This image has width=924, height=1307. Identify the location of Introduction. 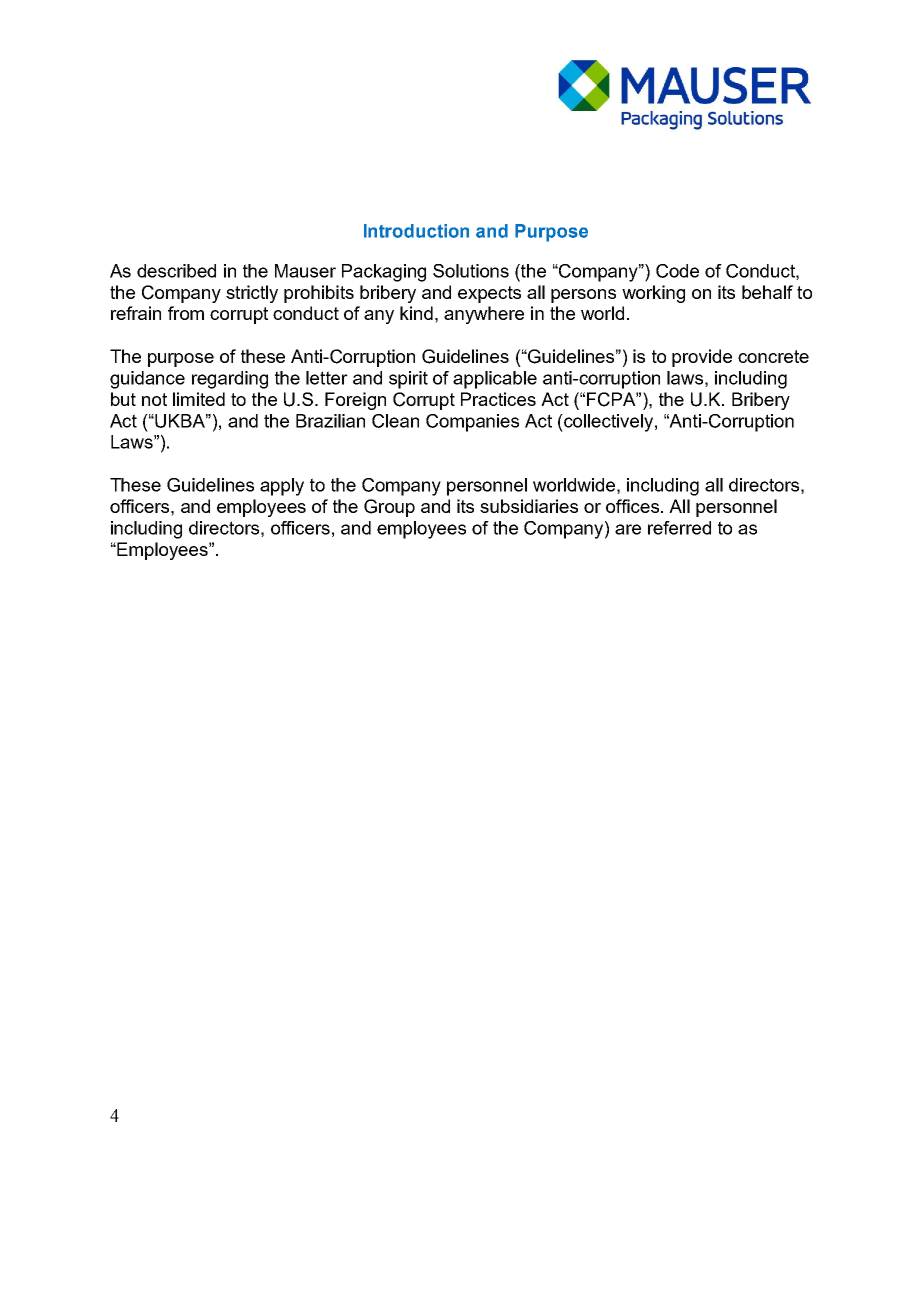
(416, 231).
